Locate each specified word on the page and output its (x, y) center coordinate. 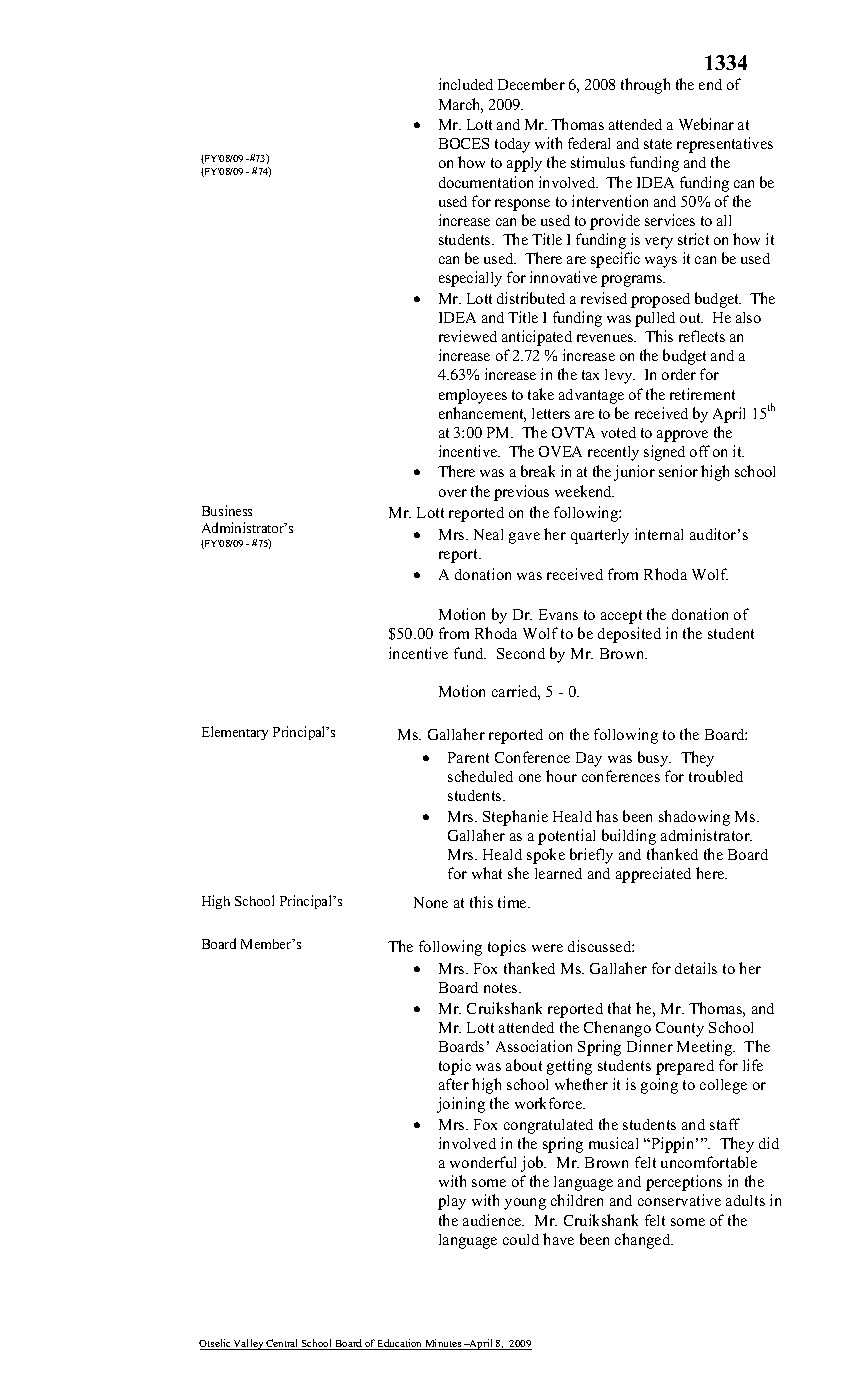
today (512, 145)
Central (283, 1344)
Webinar (706, 124)
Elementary (235, 733)
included (466, 84)
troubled (716, 776)
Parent (468, 757)
